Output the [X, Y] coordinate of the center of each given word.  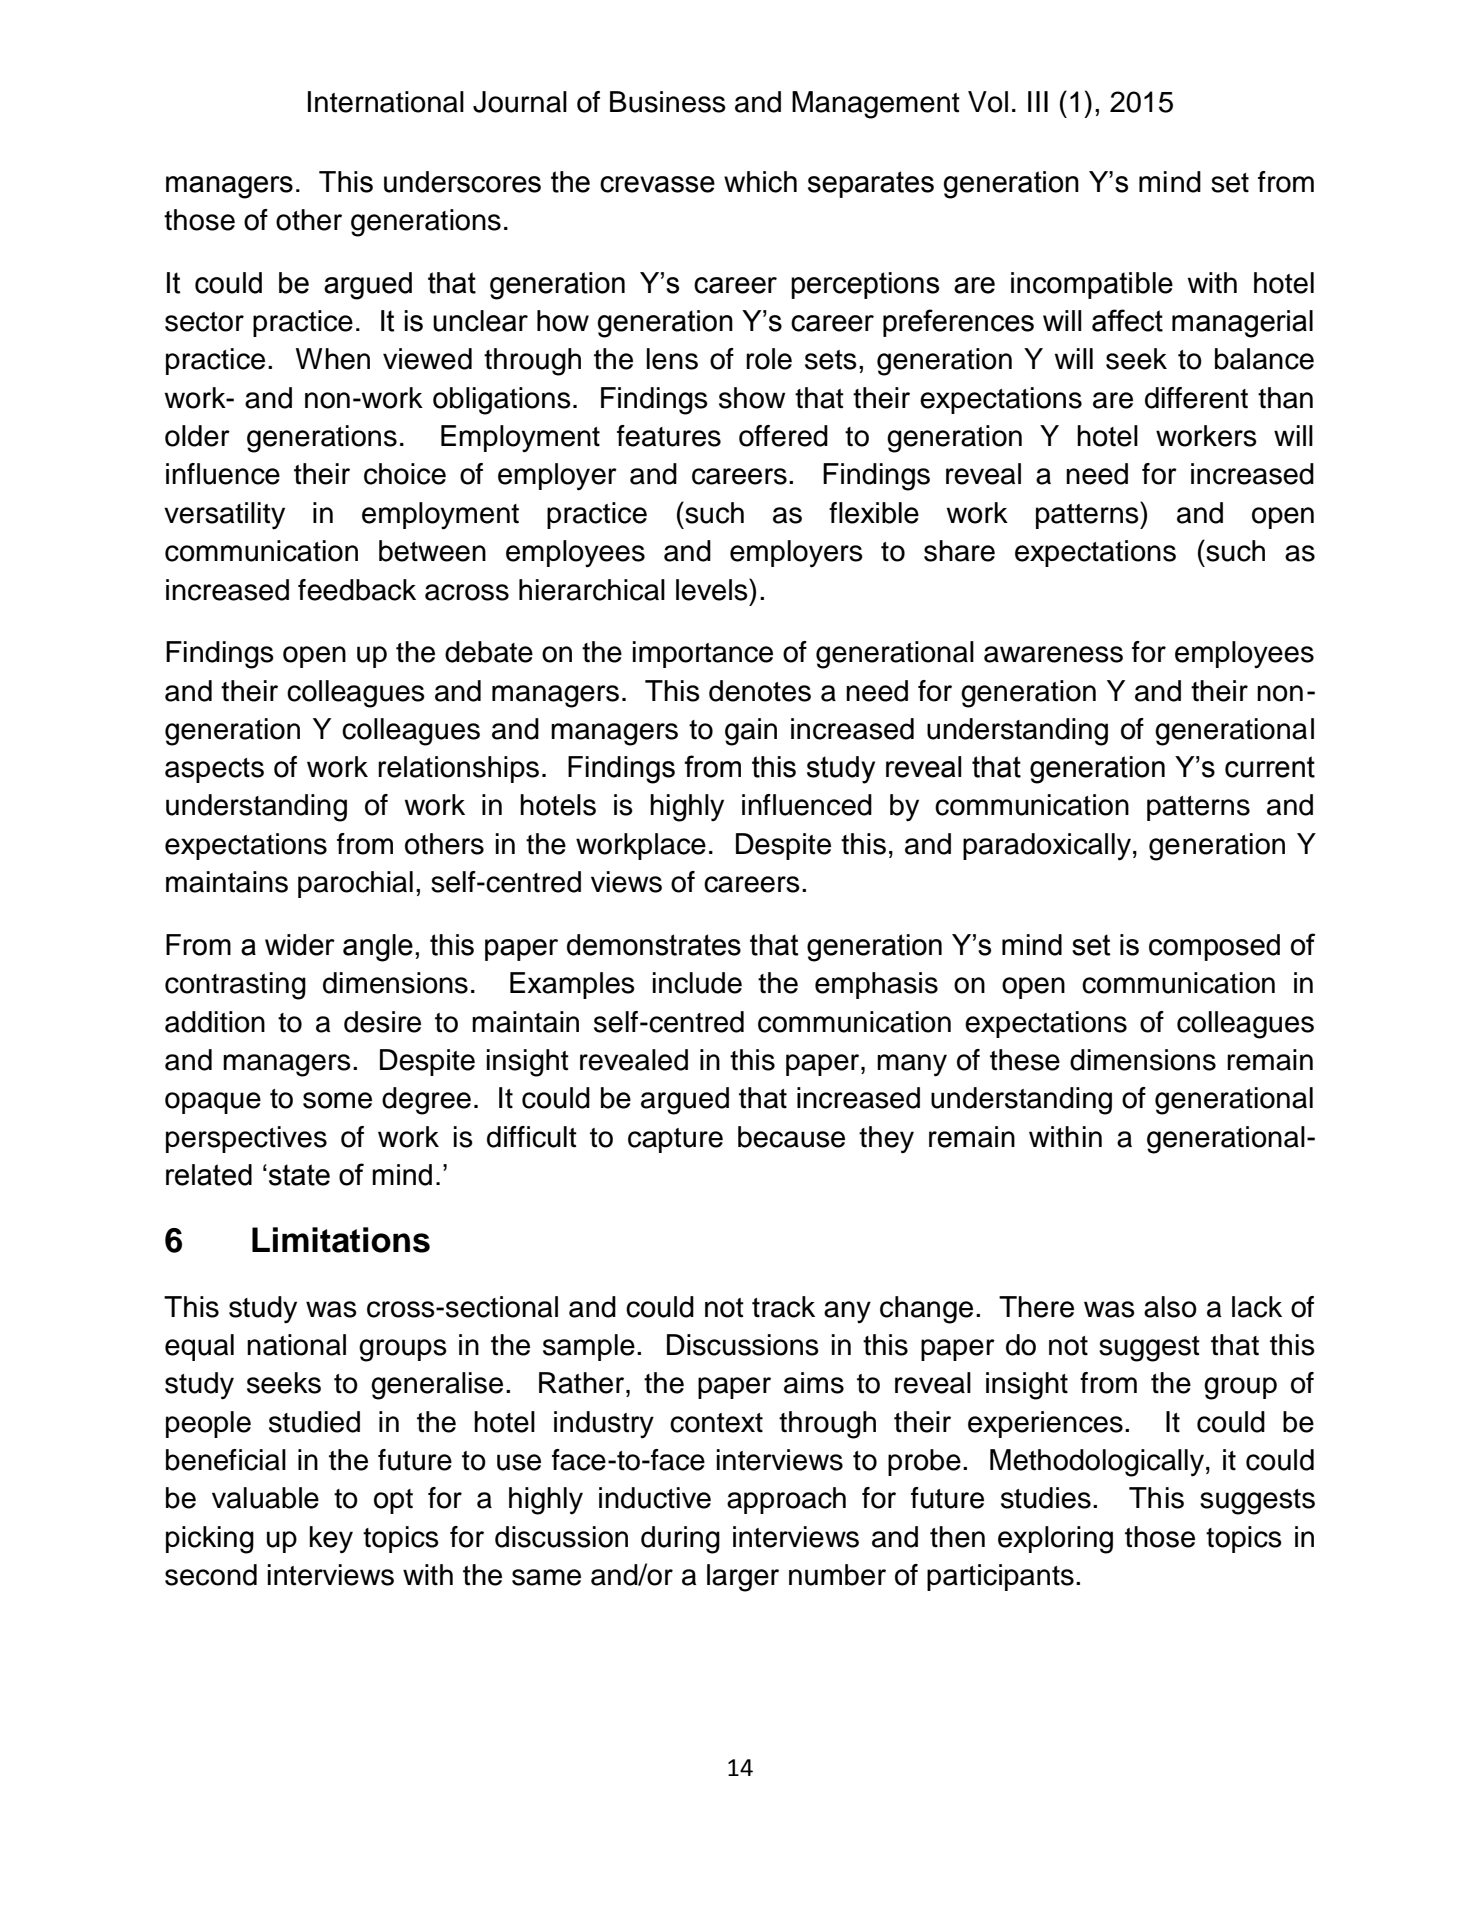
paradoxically [1047, 847]
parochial [355, 884]
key [331, 1540]
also [1170, 1307]
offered [783, 436]
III [1038, 101]
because [791, 1137]
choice [405, 474]
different [1196, 398]
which [760, 182]
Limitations [341, 1240]
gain [751, 732]
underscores [462, 182]
